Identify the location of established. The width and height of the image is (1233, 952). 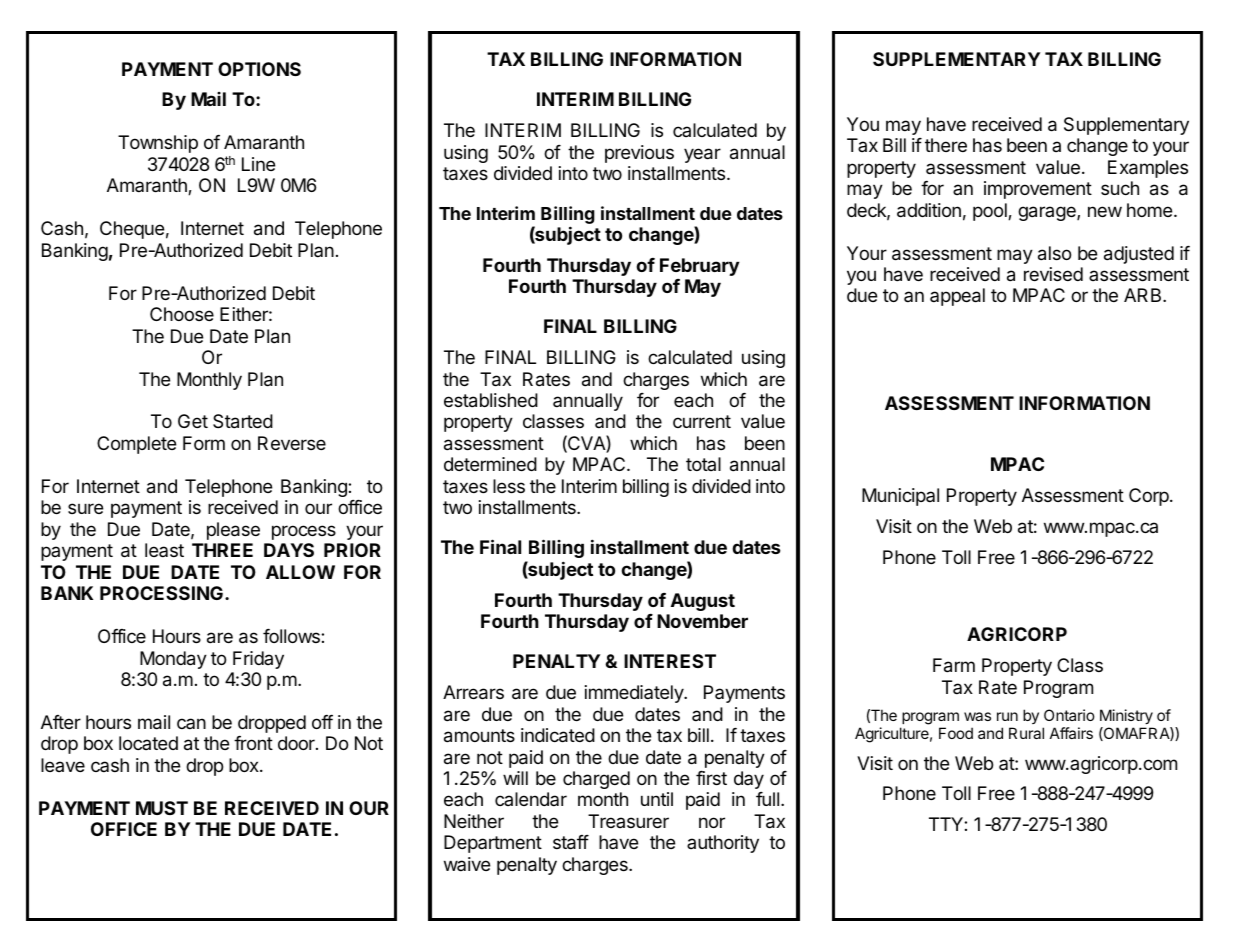
(491, 400).
